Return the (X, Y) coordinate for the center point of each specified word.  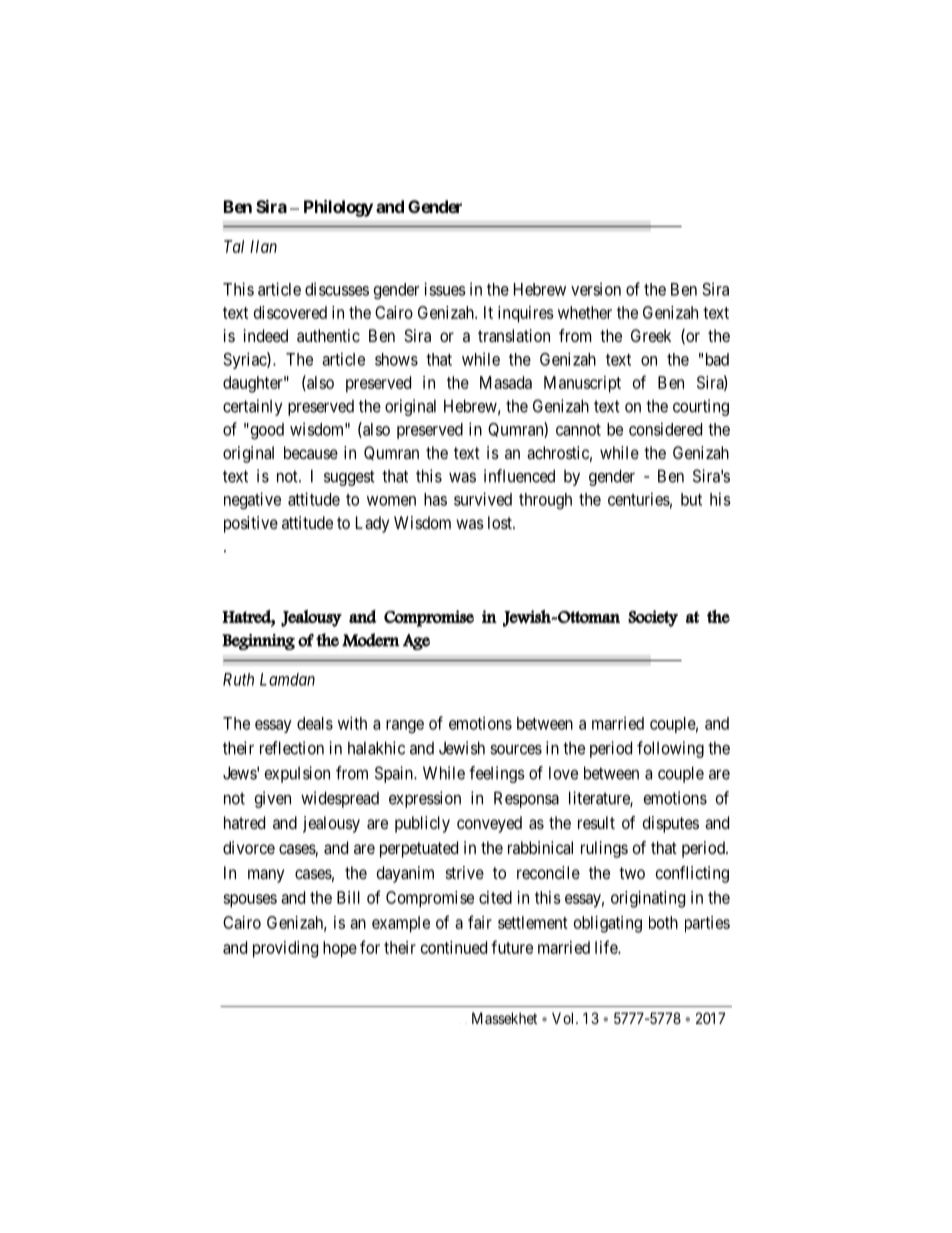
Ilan (263, 246)
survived (483, 499)
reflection (292, 748)
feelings (497, 774)
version (596, 289)
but (691, 499)
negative (252, 500)
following (670, 749)
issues (445, 289)
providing (285, 949)
